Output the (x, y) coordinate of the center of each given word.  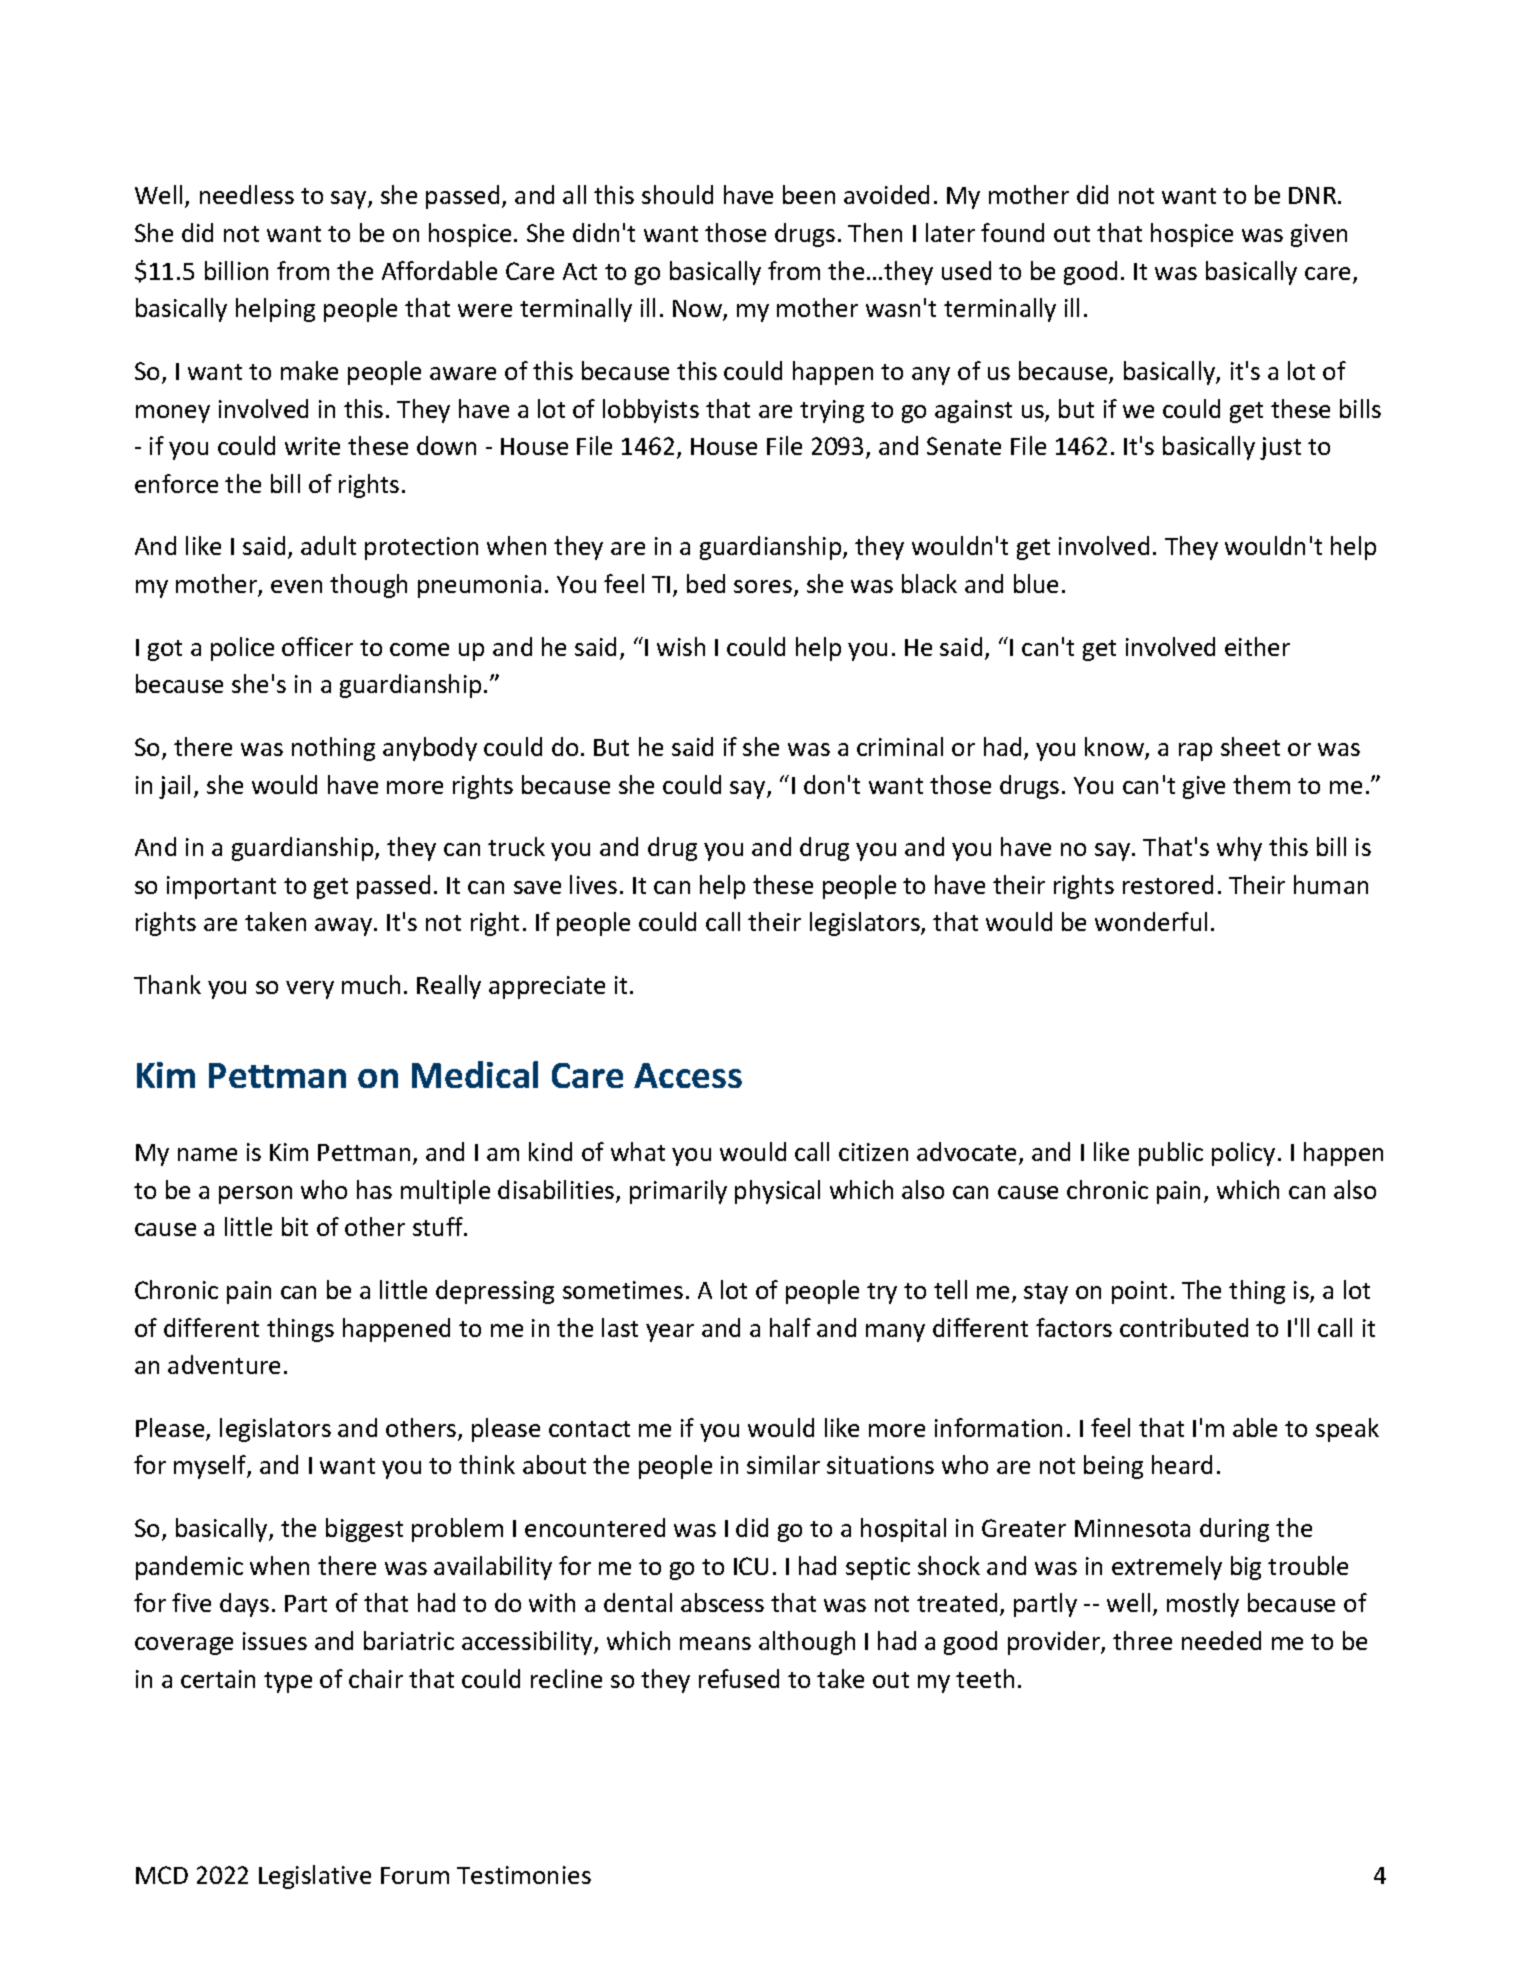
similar (783, 1464)
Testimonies (524, 1875)
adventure (224, 1364)
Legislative (315, 1877)
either (1257, 646)
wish (681, 646)
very (310, 990)
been (809, 194)
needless (247, 194)
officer (317, 646)
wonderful (1151, 921)
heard (1182, 1464)
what (638, 1151)
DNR (1314, 195)
